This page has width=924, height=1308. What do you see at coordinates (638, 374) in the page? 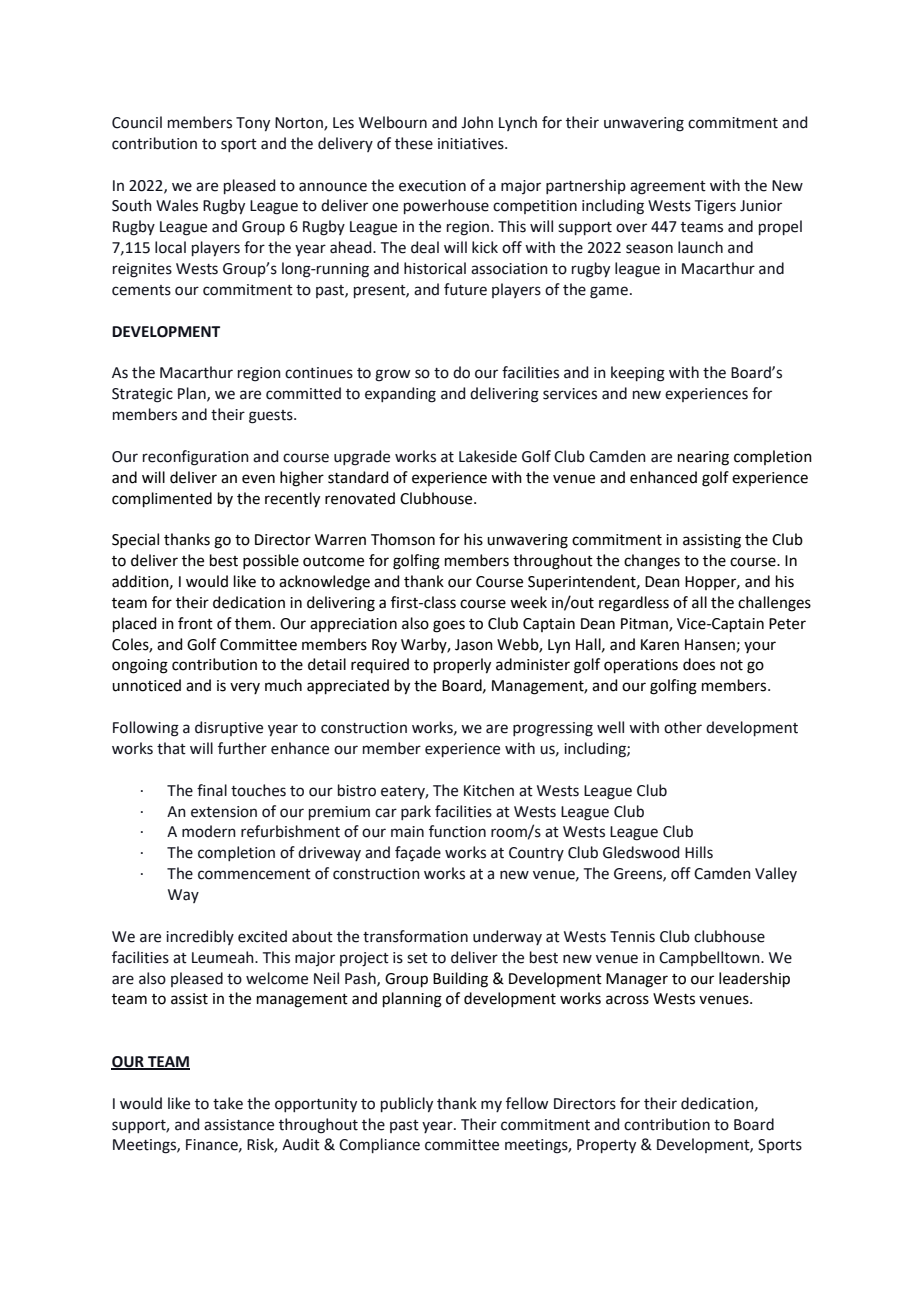
I see `keeping` at bounding box center [638, 374].
